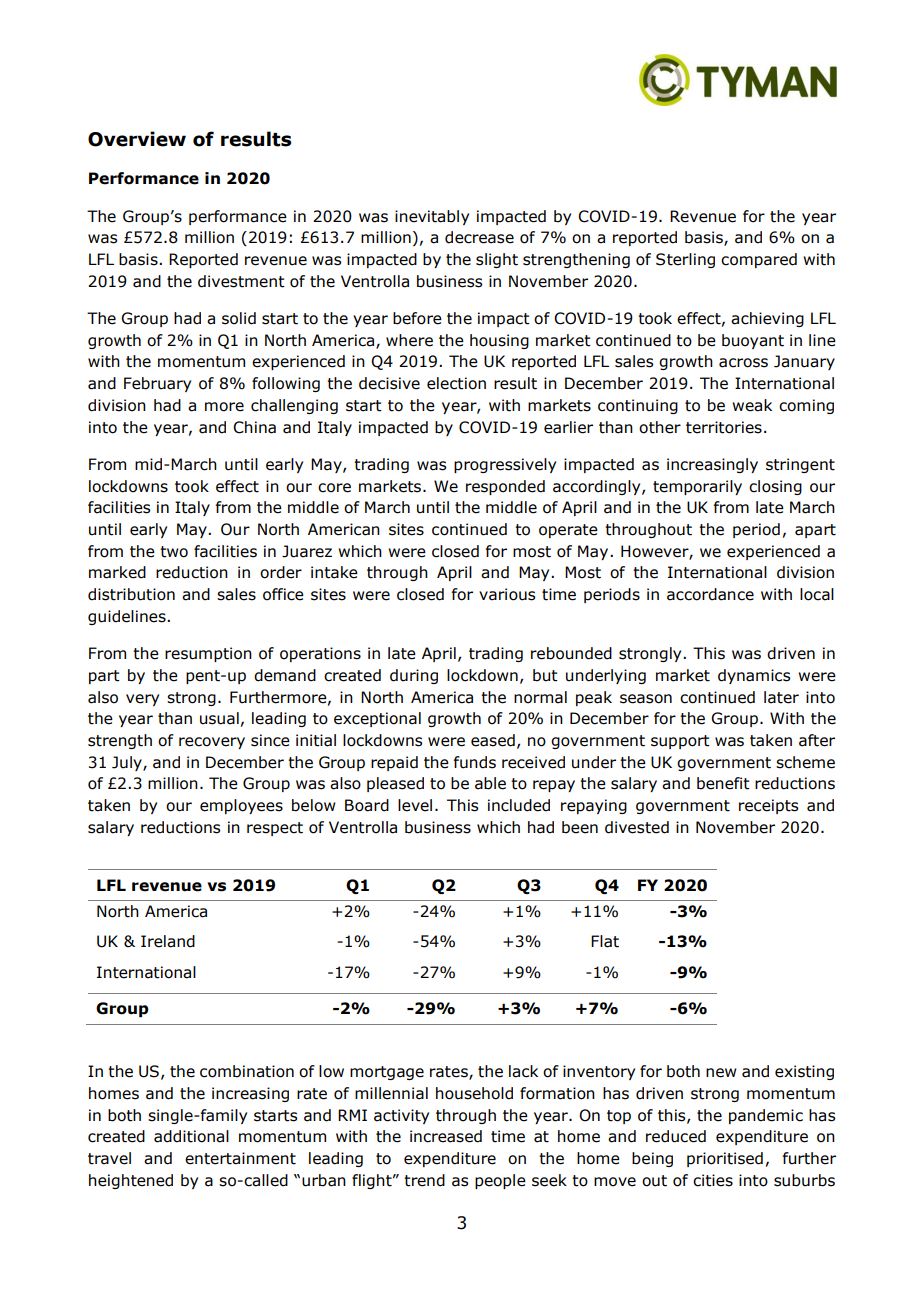 The height and width of the screenshot is (1308, 924). What do you see at coordinates (432, 217) in the screenshot?
I see `inevitably` at bounding box center [432, 217].
